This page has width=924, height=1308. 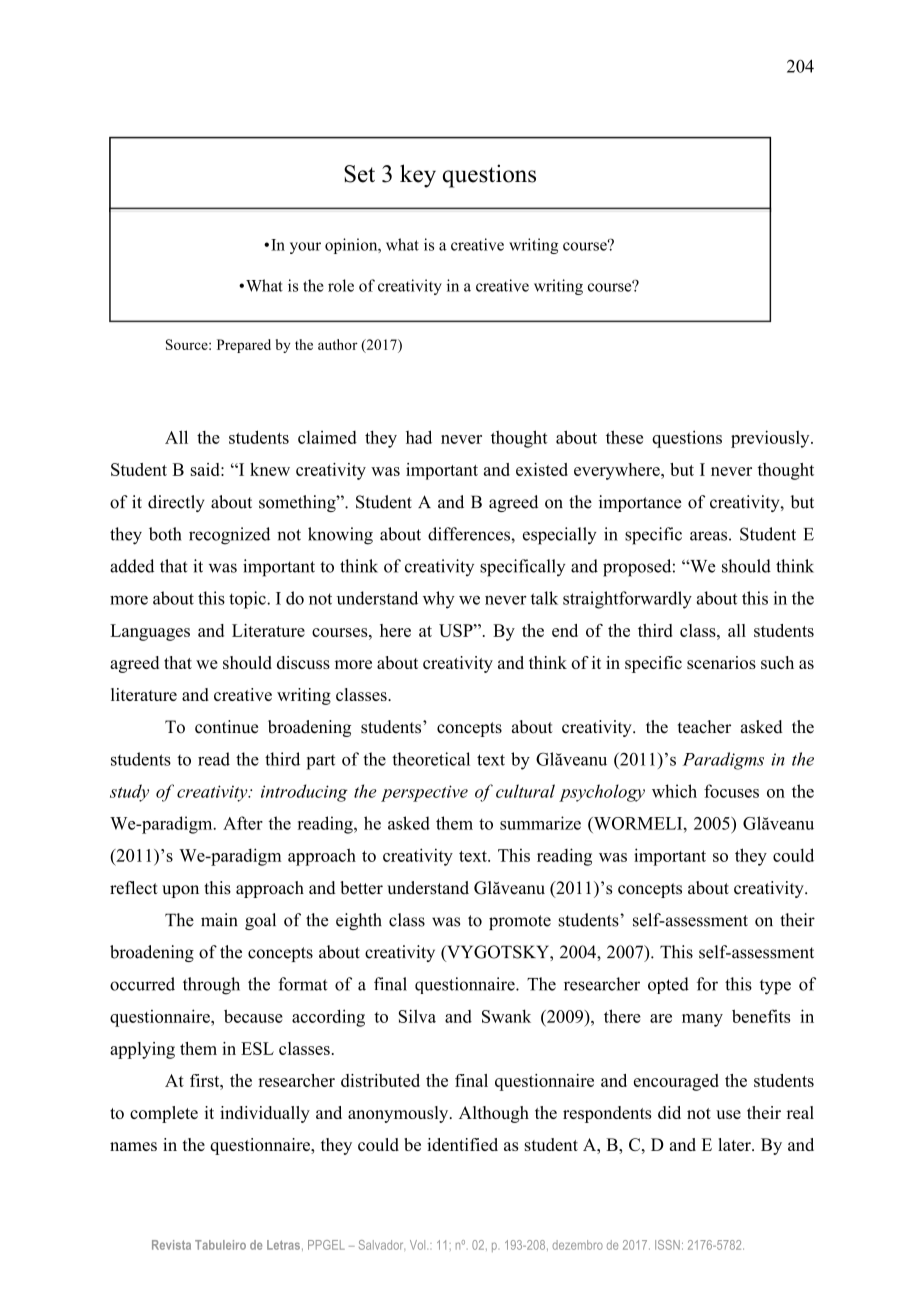 I want to click on importance, so click(x=640, y=503).
